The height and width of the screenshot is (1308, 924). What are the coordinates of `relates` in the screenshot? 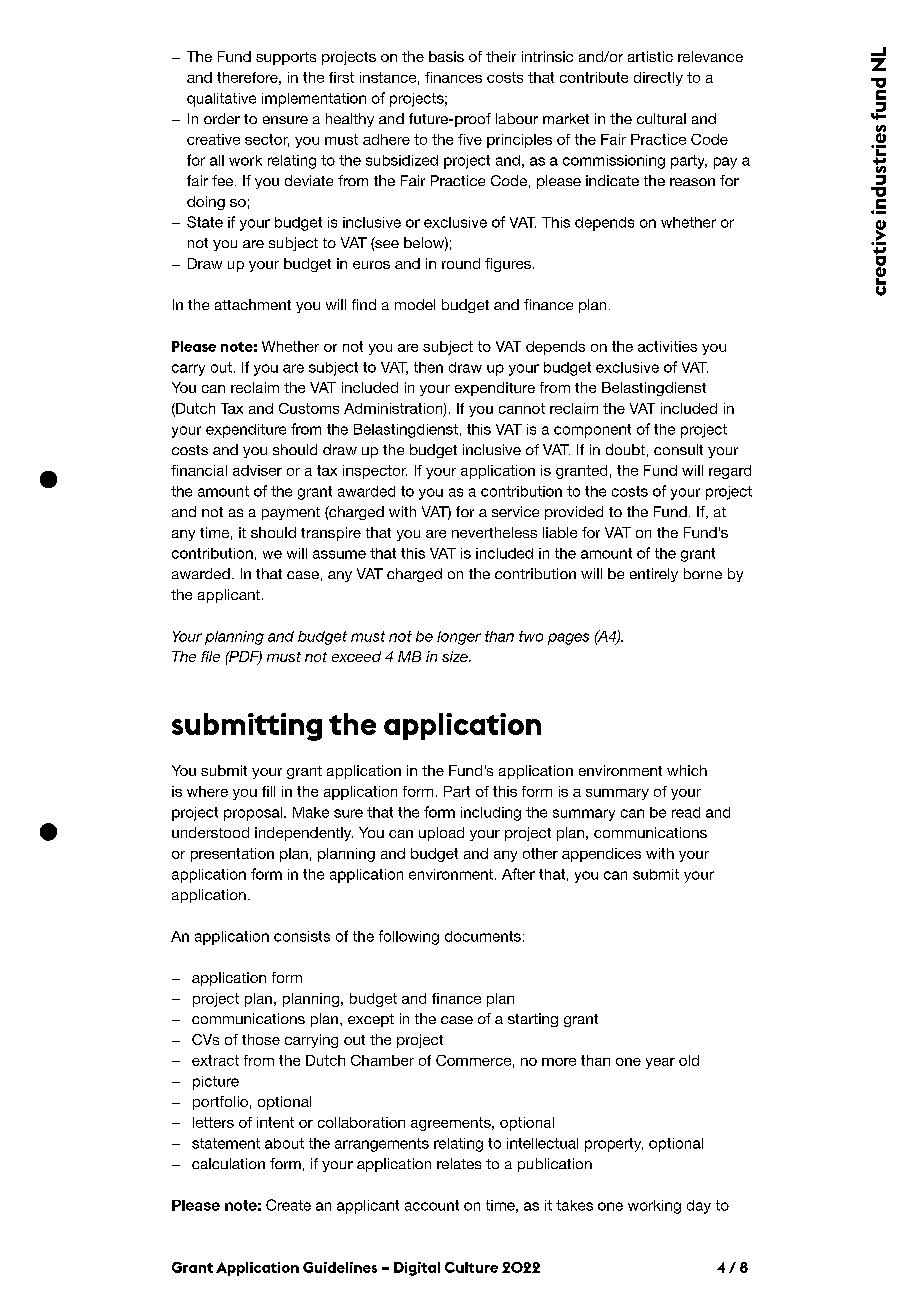 It's located at (459, 1163).
